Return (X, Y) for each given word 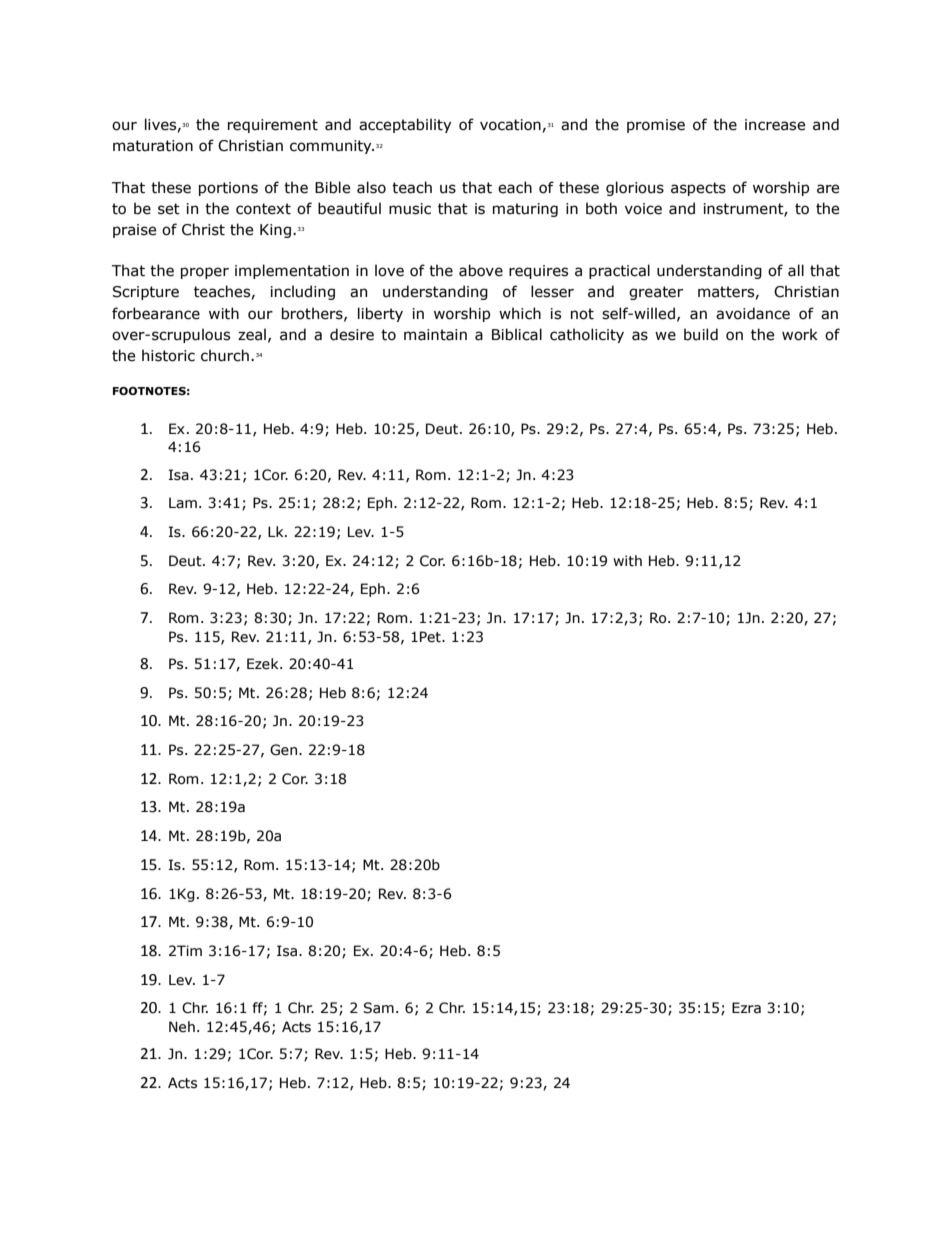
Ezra (746, 1008)
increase (775, 125)
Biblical (517, 334)
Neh (182, 1027)
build (701, 334)
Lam (183, 503)
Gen (283, 750)
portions (228, 189)
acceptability (405, 125)
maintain (435, 335)
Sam (378, 1008)
